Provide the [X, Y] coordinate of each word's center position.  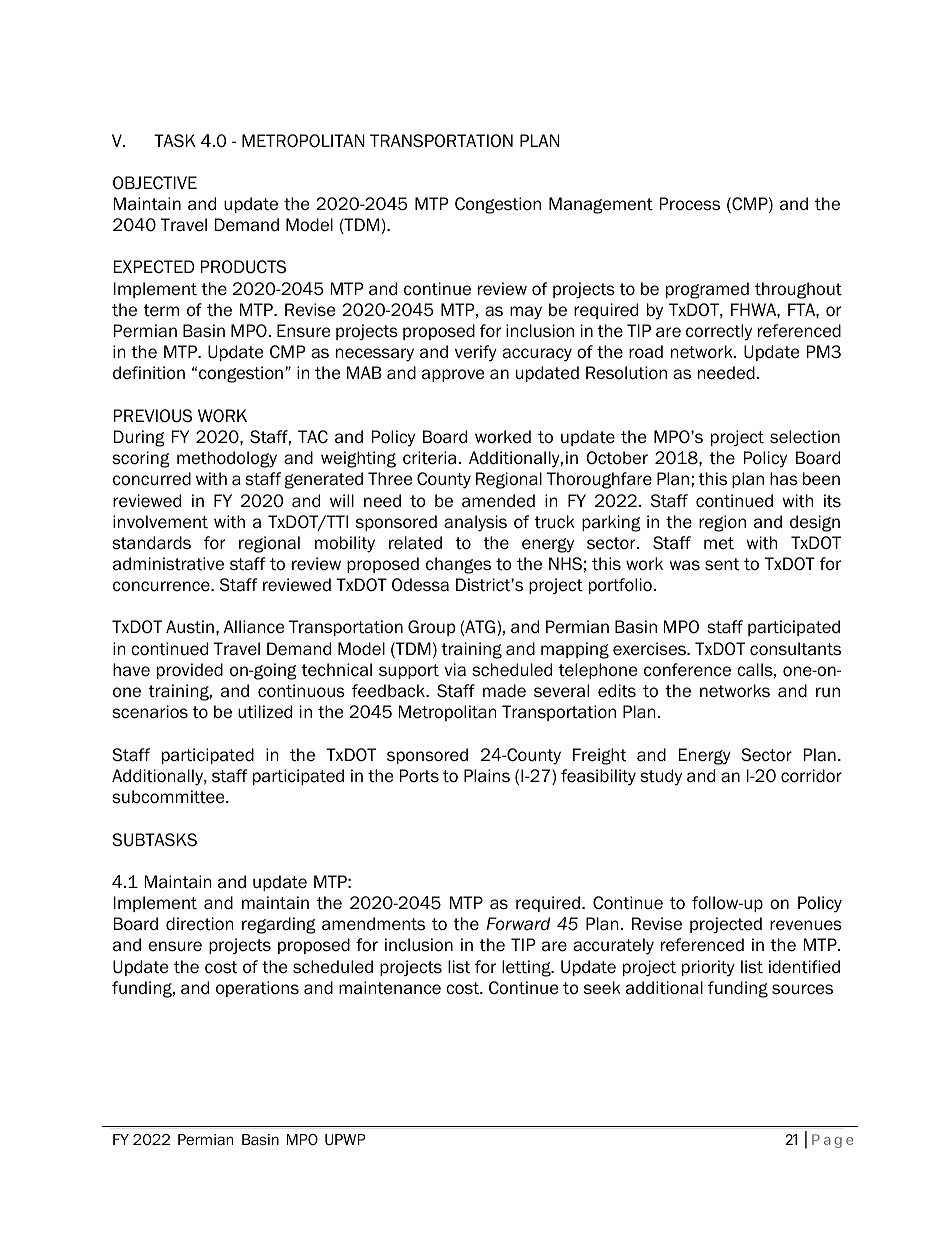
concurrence [162, 586]
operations [257, 989]
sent [722, 564]
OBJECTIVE [155, 183]
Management [601, 205]
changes [458, 565]
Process [690, 204]
